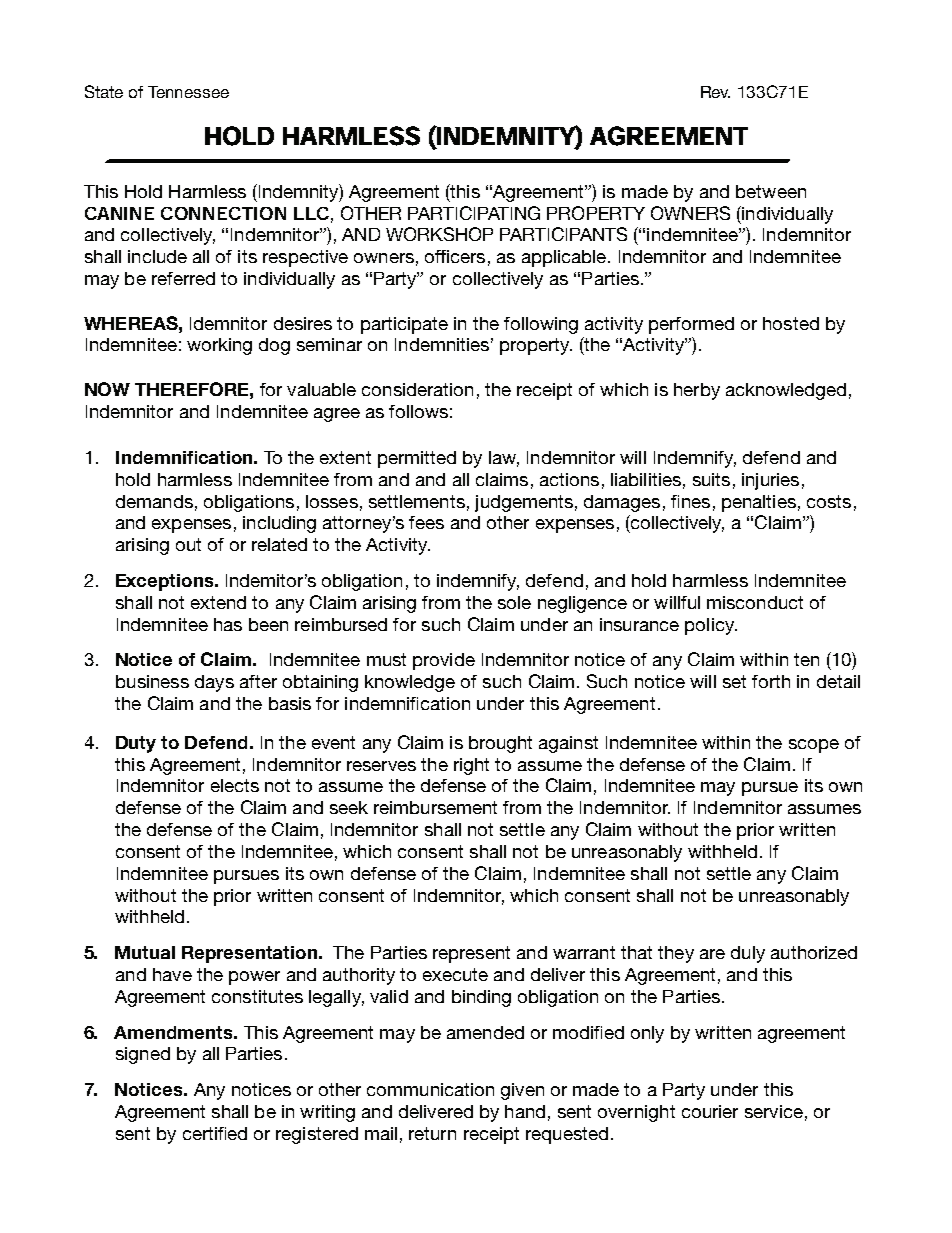 The image size is (952, 1233). What do you see at coordinates (774, 1111) in the screenshot?
I see `service` at bounding box center [774, 1111].
